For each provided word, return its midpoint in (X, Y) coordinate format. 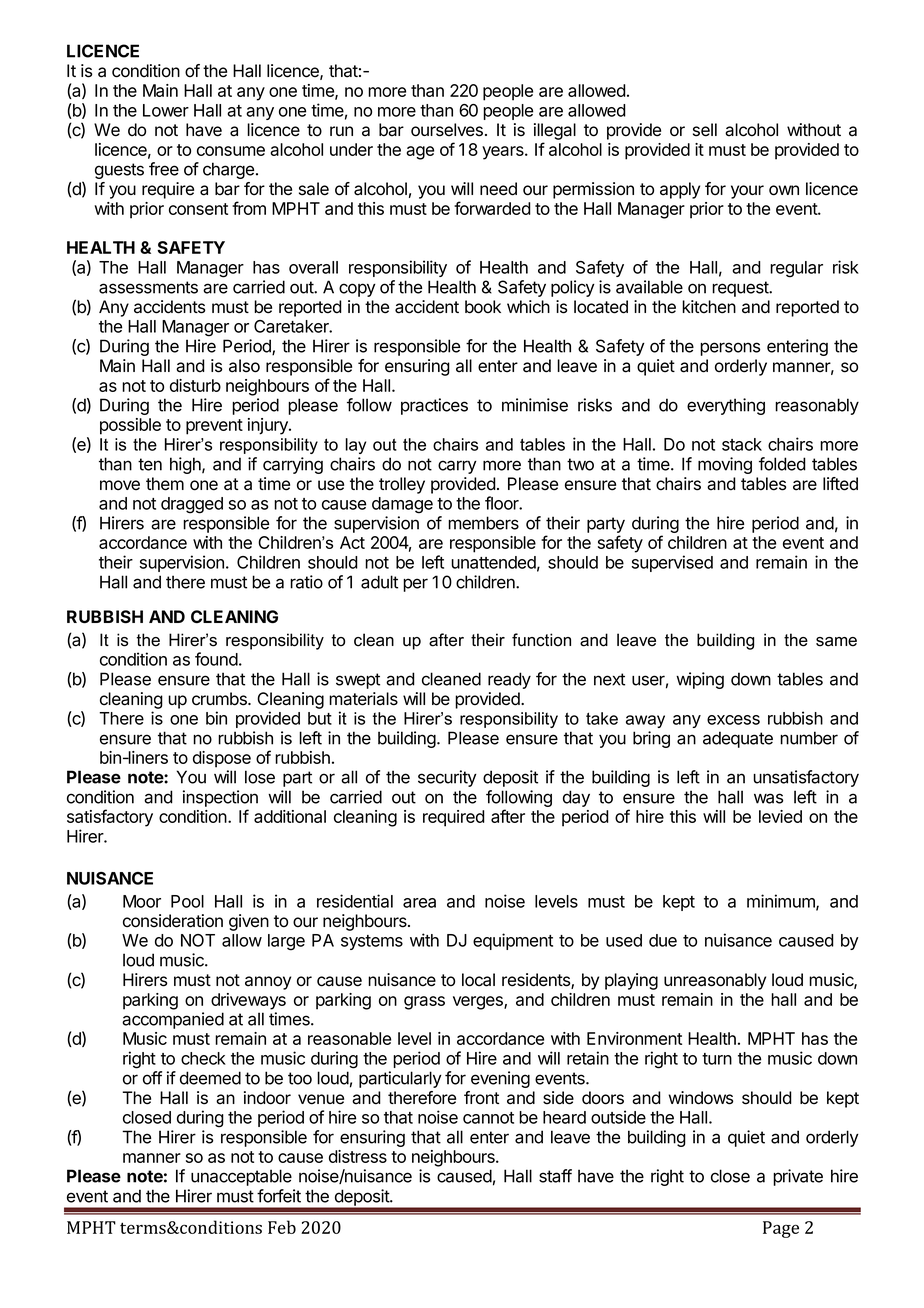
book (483, 307)
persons (730, 349)
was (768, 798)
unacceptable (241, 1177)
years (504, 153)
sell (705, 130)
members (483, 523)
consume (231, 151)
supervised (672, 563)
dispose (222, 759)
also (244, 366)
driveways (248, 1001)
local (478, 980)
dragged (192, 505)
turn (717, 1059)
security (447, 778)
